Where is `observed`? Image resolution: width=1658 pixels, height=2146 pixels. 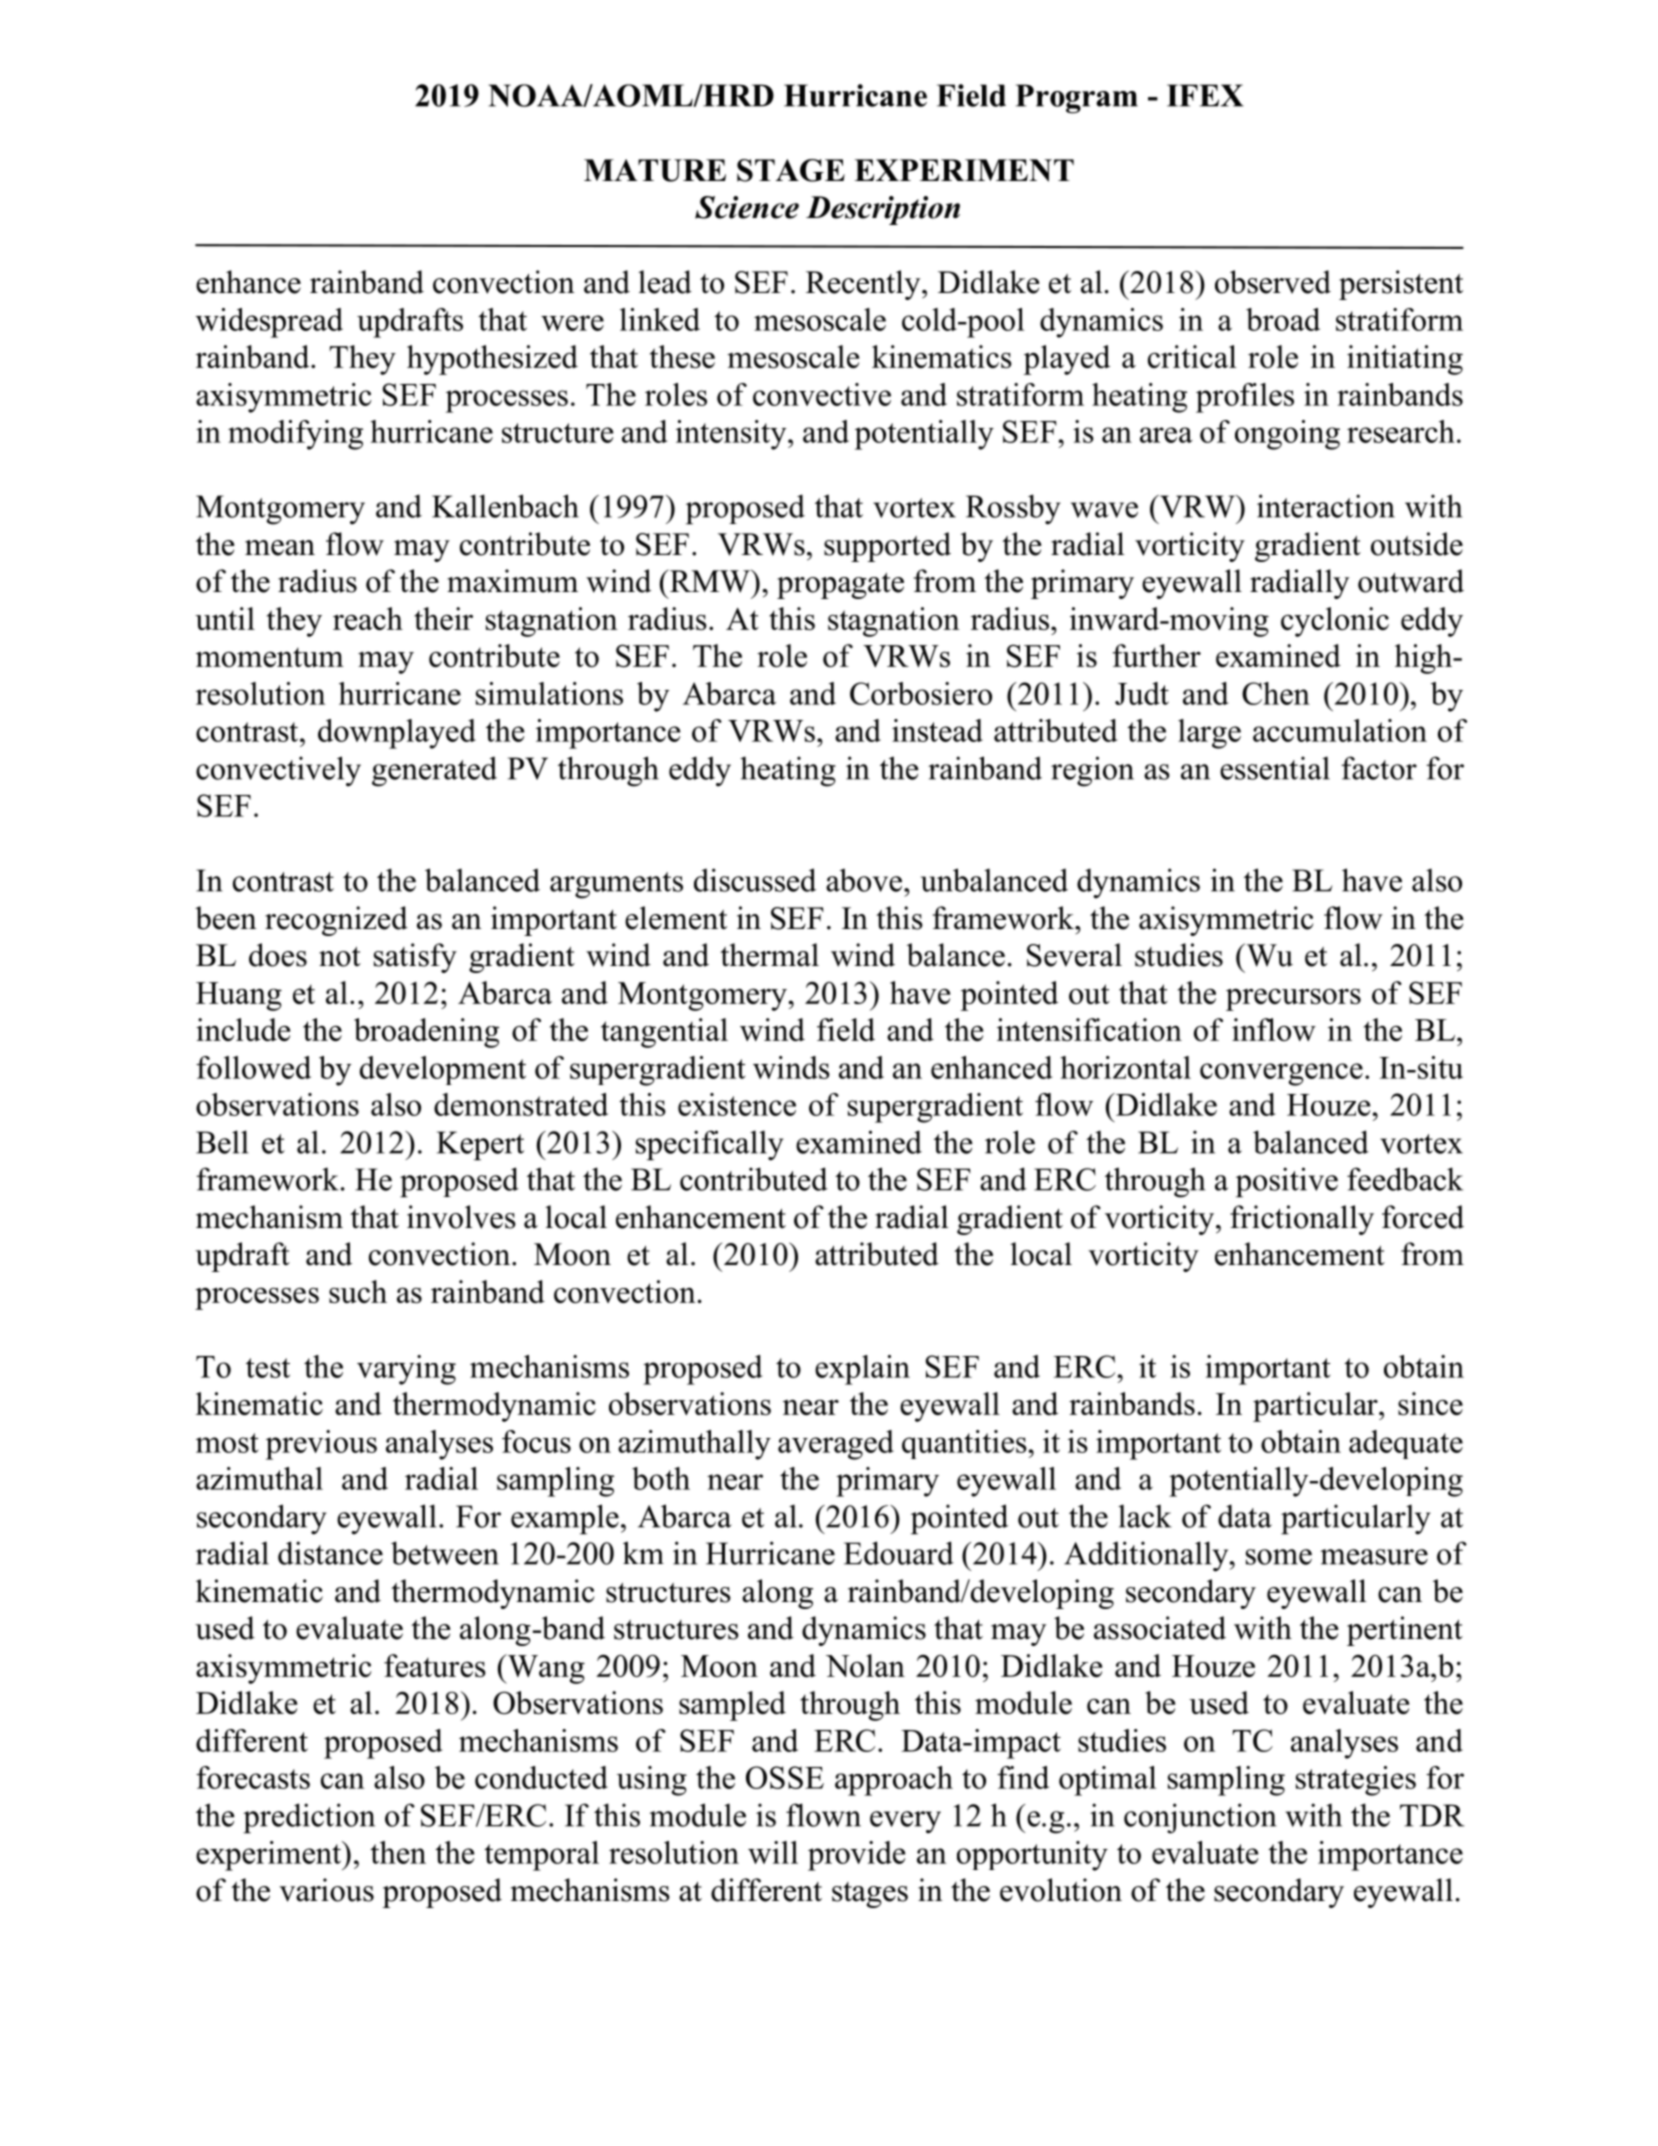 observed is located at coordinates (1273, 282).
